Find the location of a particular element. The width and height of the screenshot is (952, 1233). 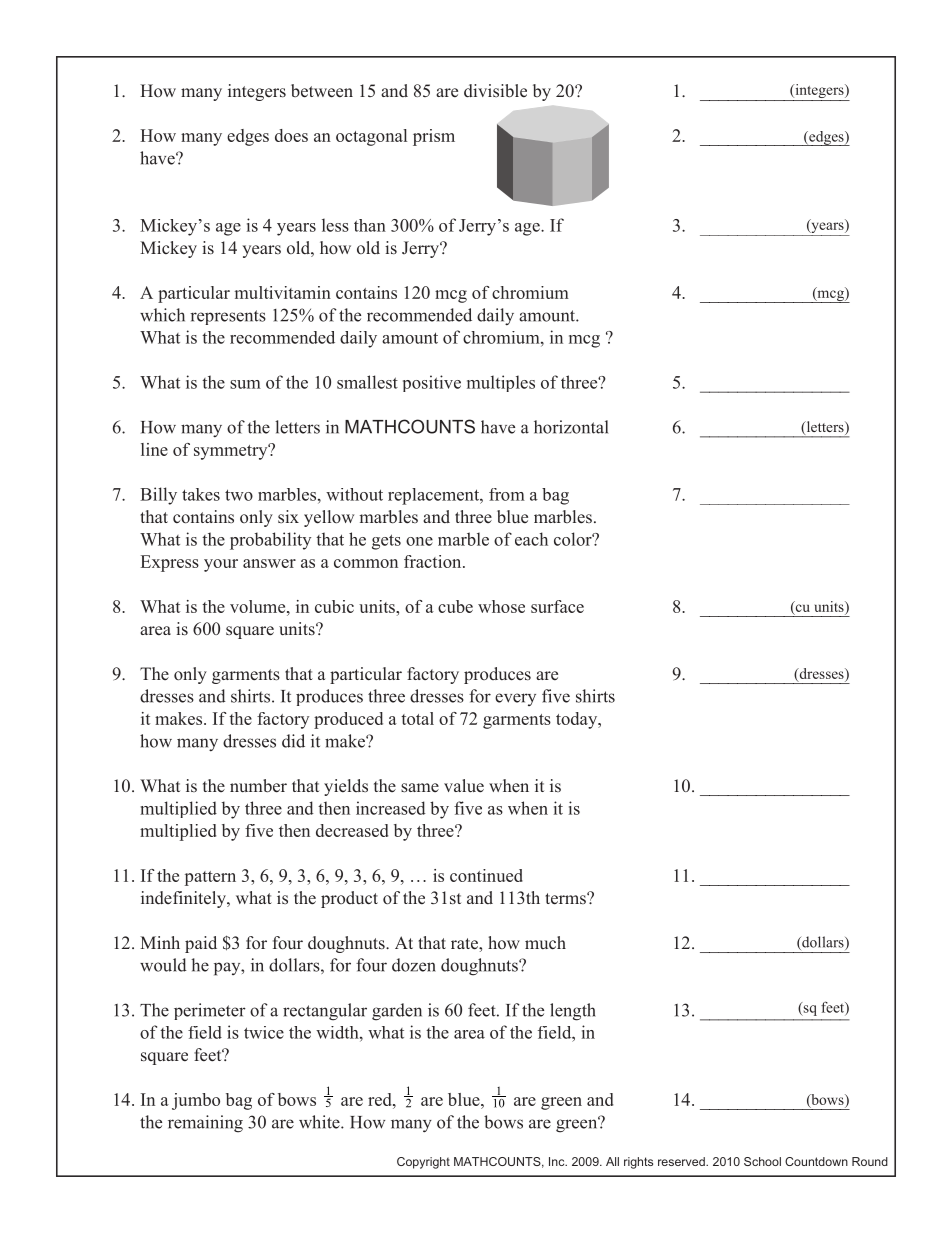

much is located at coordinates (545, 942).
